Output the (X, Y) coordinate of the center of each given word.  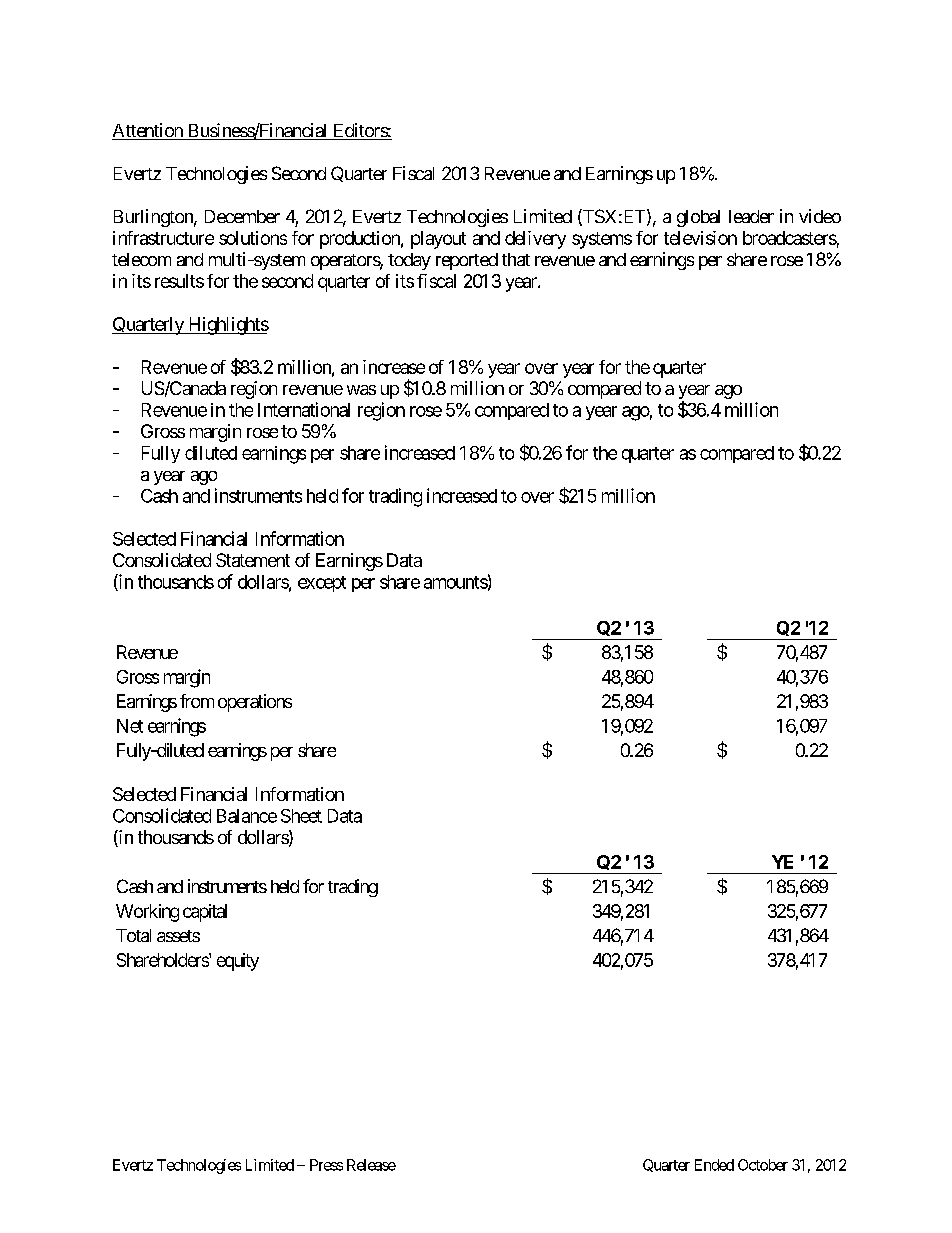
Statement (253, 560)
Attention (148, 131)
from (197, 701)
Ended (714, 1165)
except (322, 584)
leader (751, 216)
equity (238, 962)
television (700, 238)
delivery (535, 240)
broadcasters (790, 238)
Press (326, 1165)
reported (467, 261)
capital (205, 913)
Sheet (301, 816)
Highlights (227, 326)
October (763, 1165)
